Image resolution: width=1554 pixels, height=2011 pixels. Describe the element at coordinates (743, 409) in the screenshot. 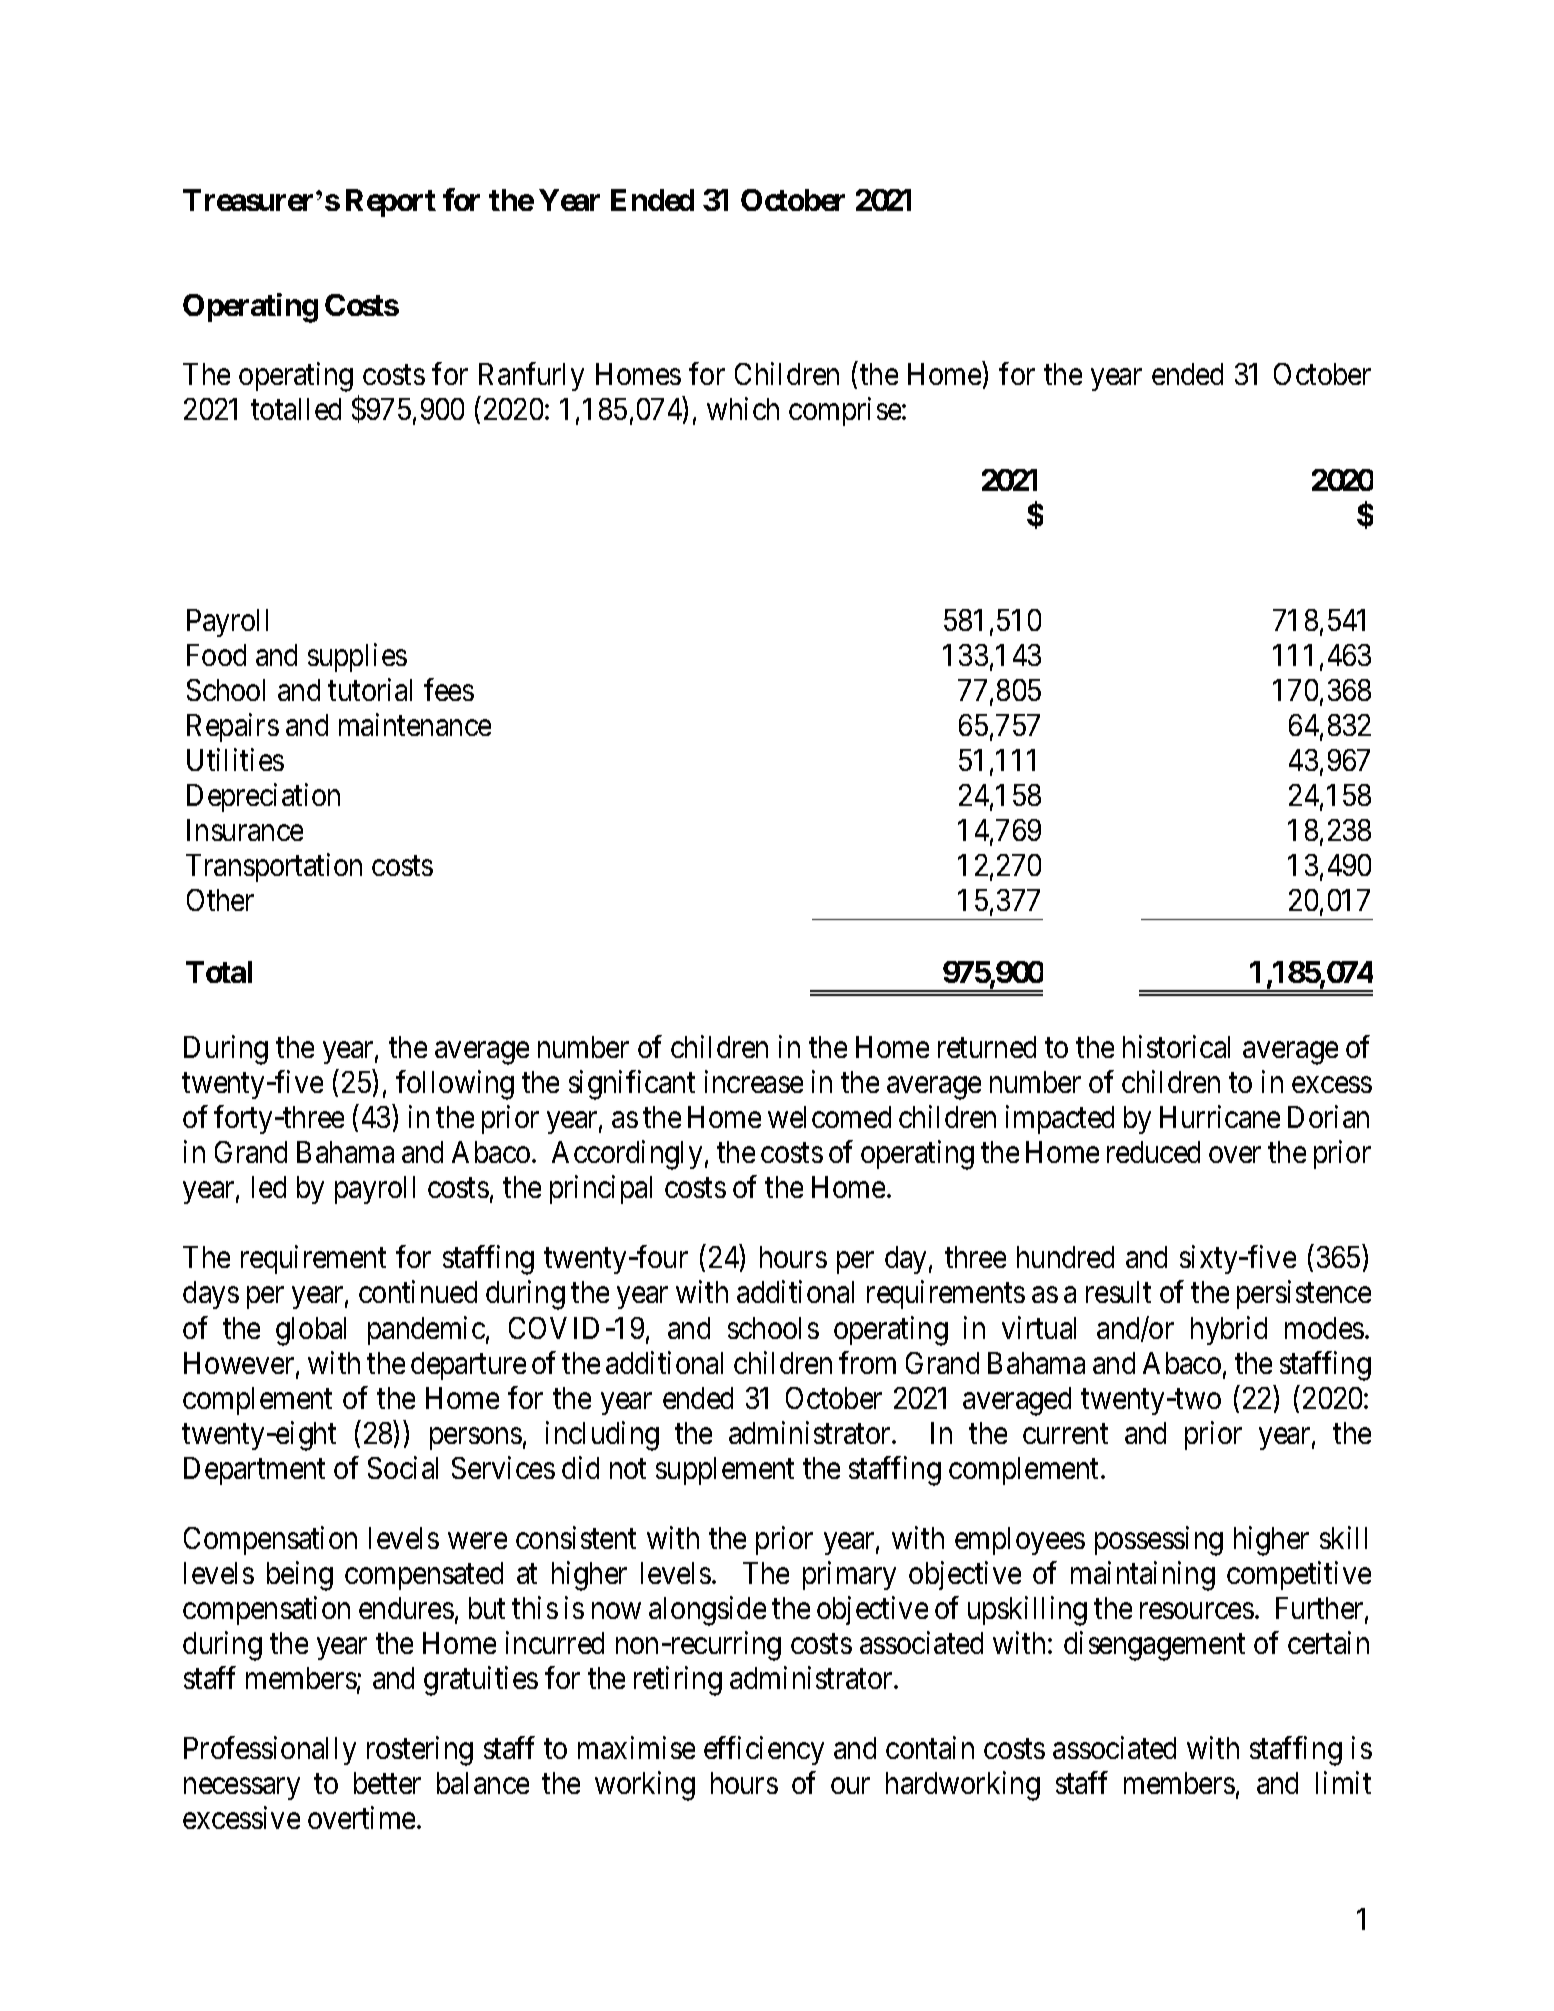

I see `which` at that location.
